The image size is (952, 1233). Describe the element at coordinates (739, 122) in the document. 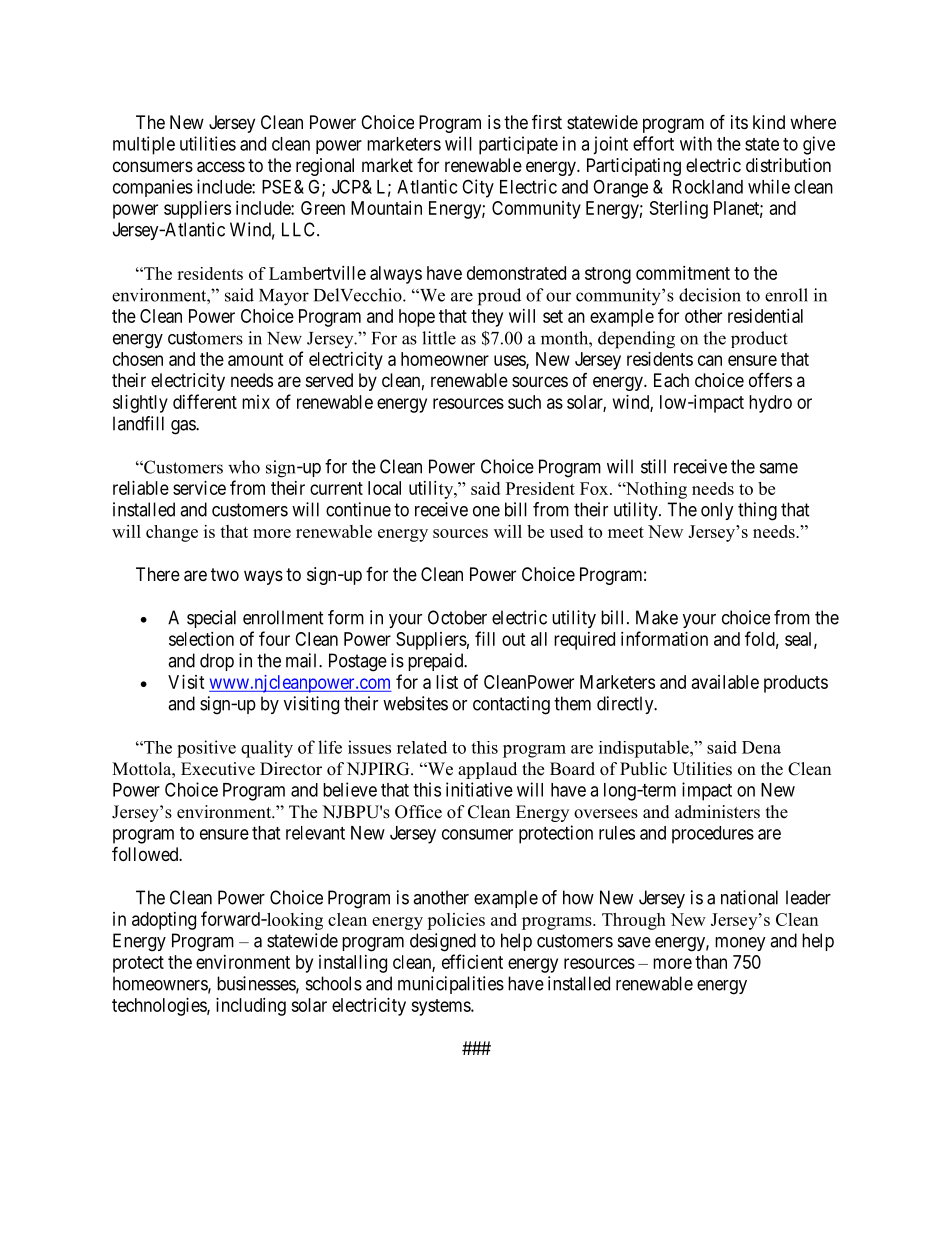

I see `its` at that location.
